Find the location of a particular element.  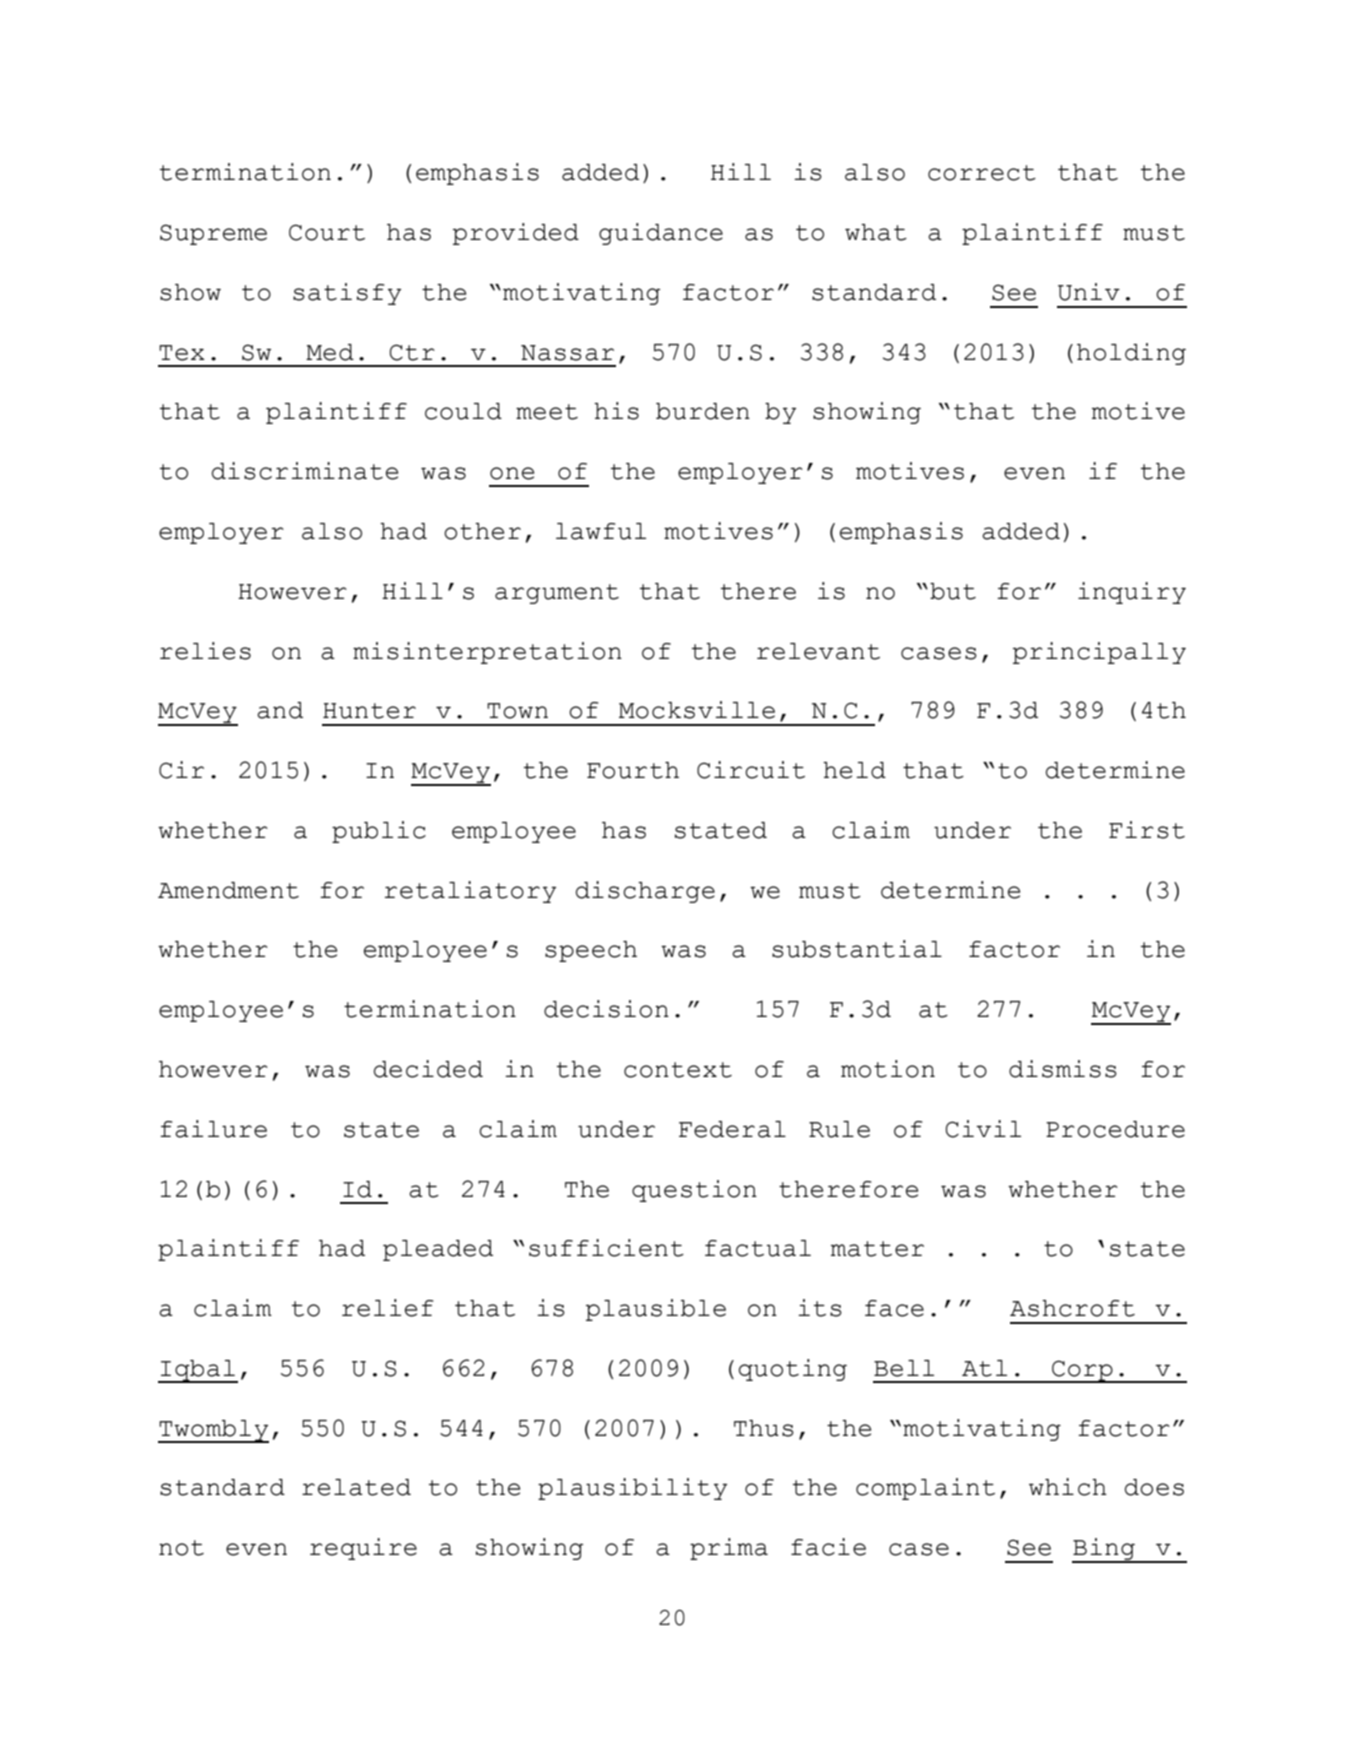

related is located at coordinates (356, 1487).
